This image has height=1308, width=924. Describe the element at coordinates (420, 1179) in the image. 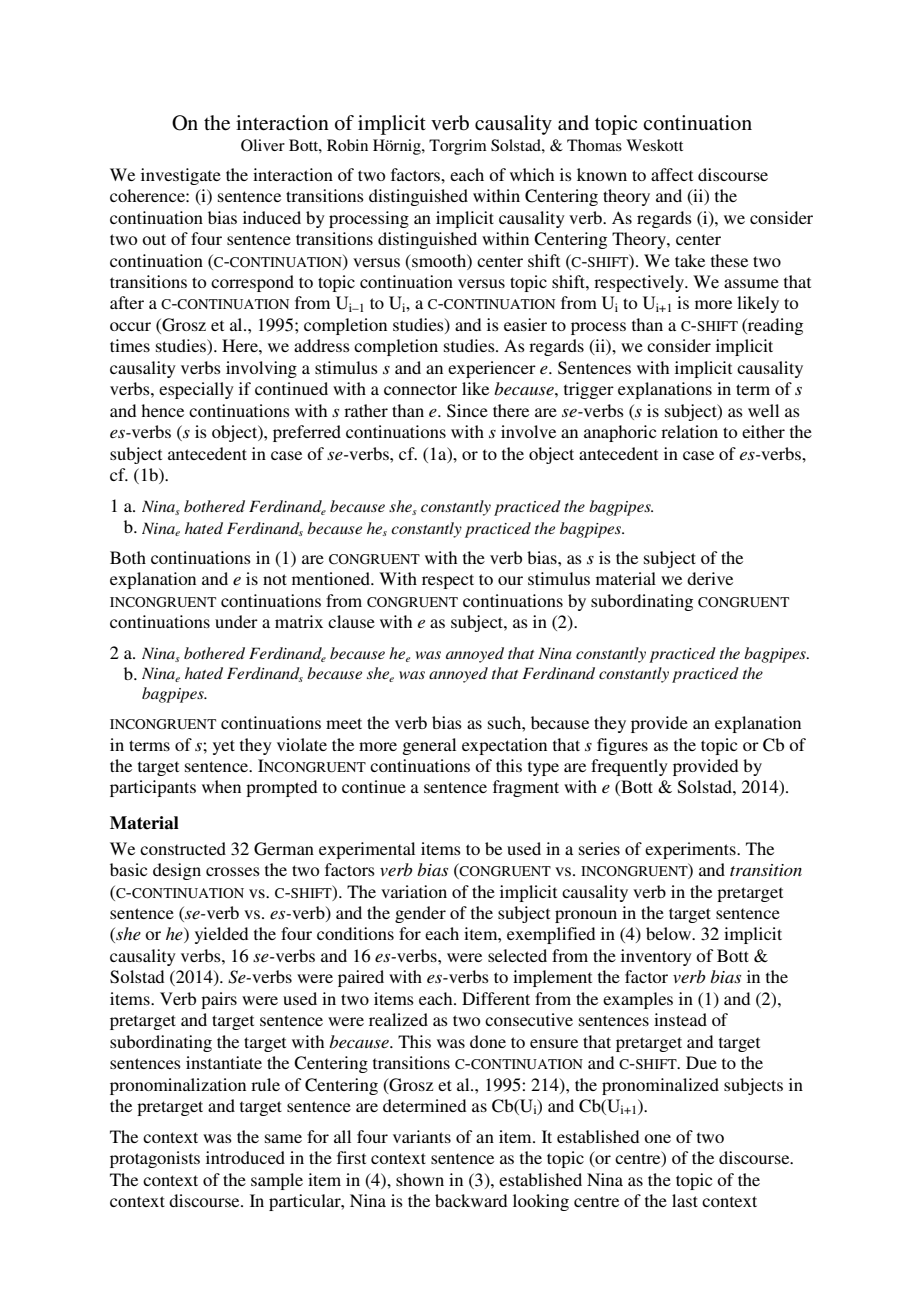

I see `shown` at that location.
